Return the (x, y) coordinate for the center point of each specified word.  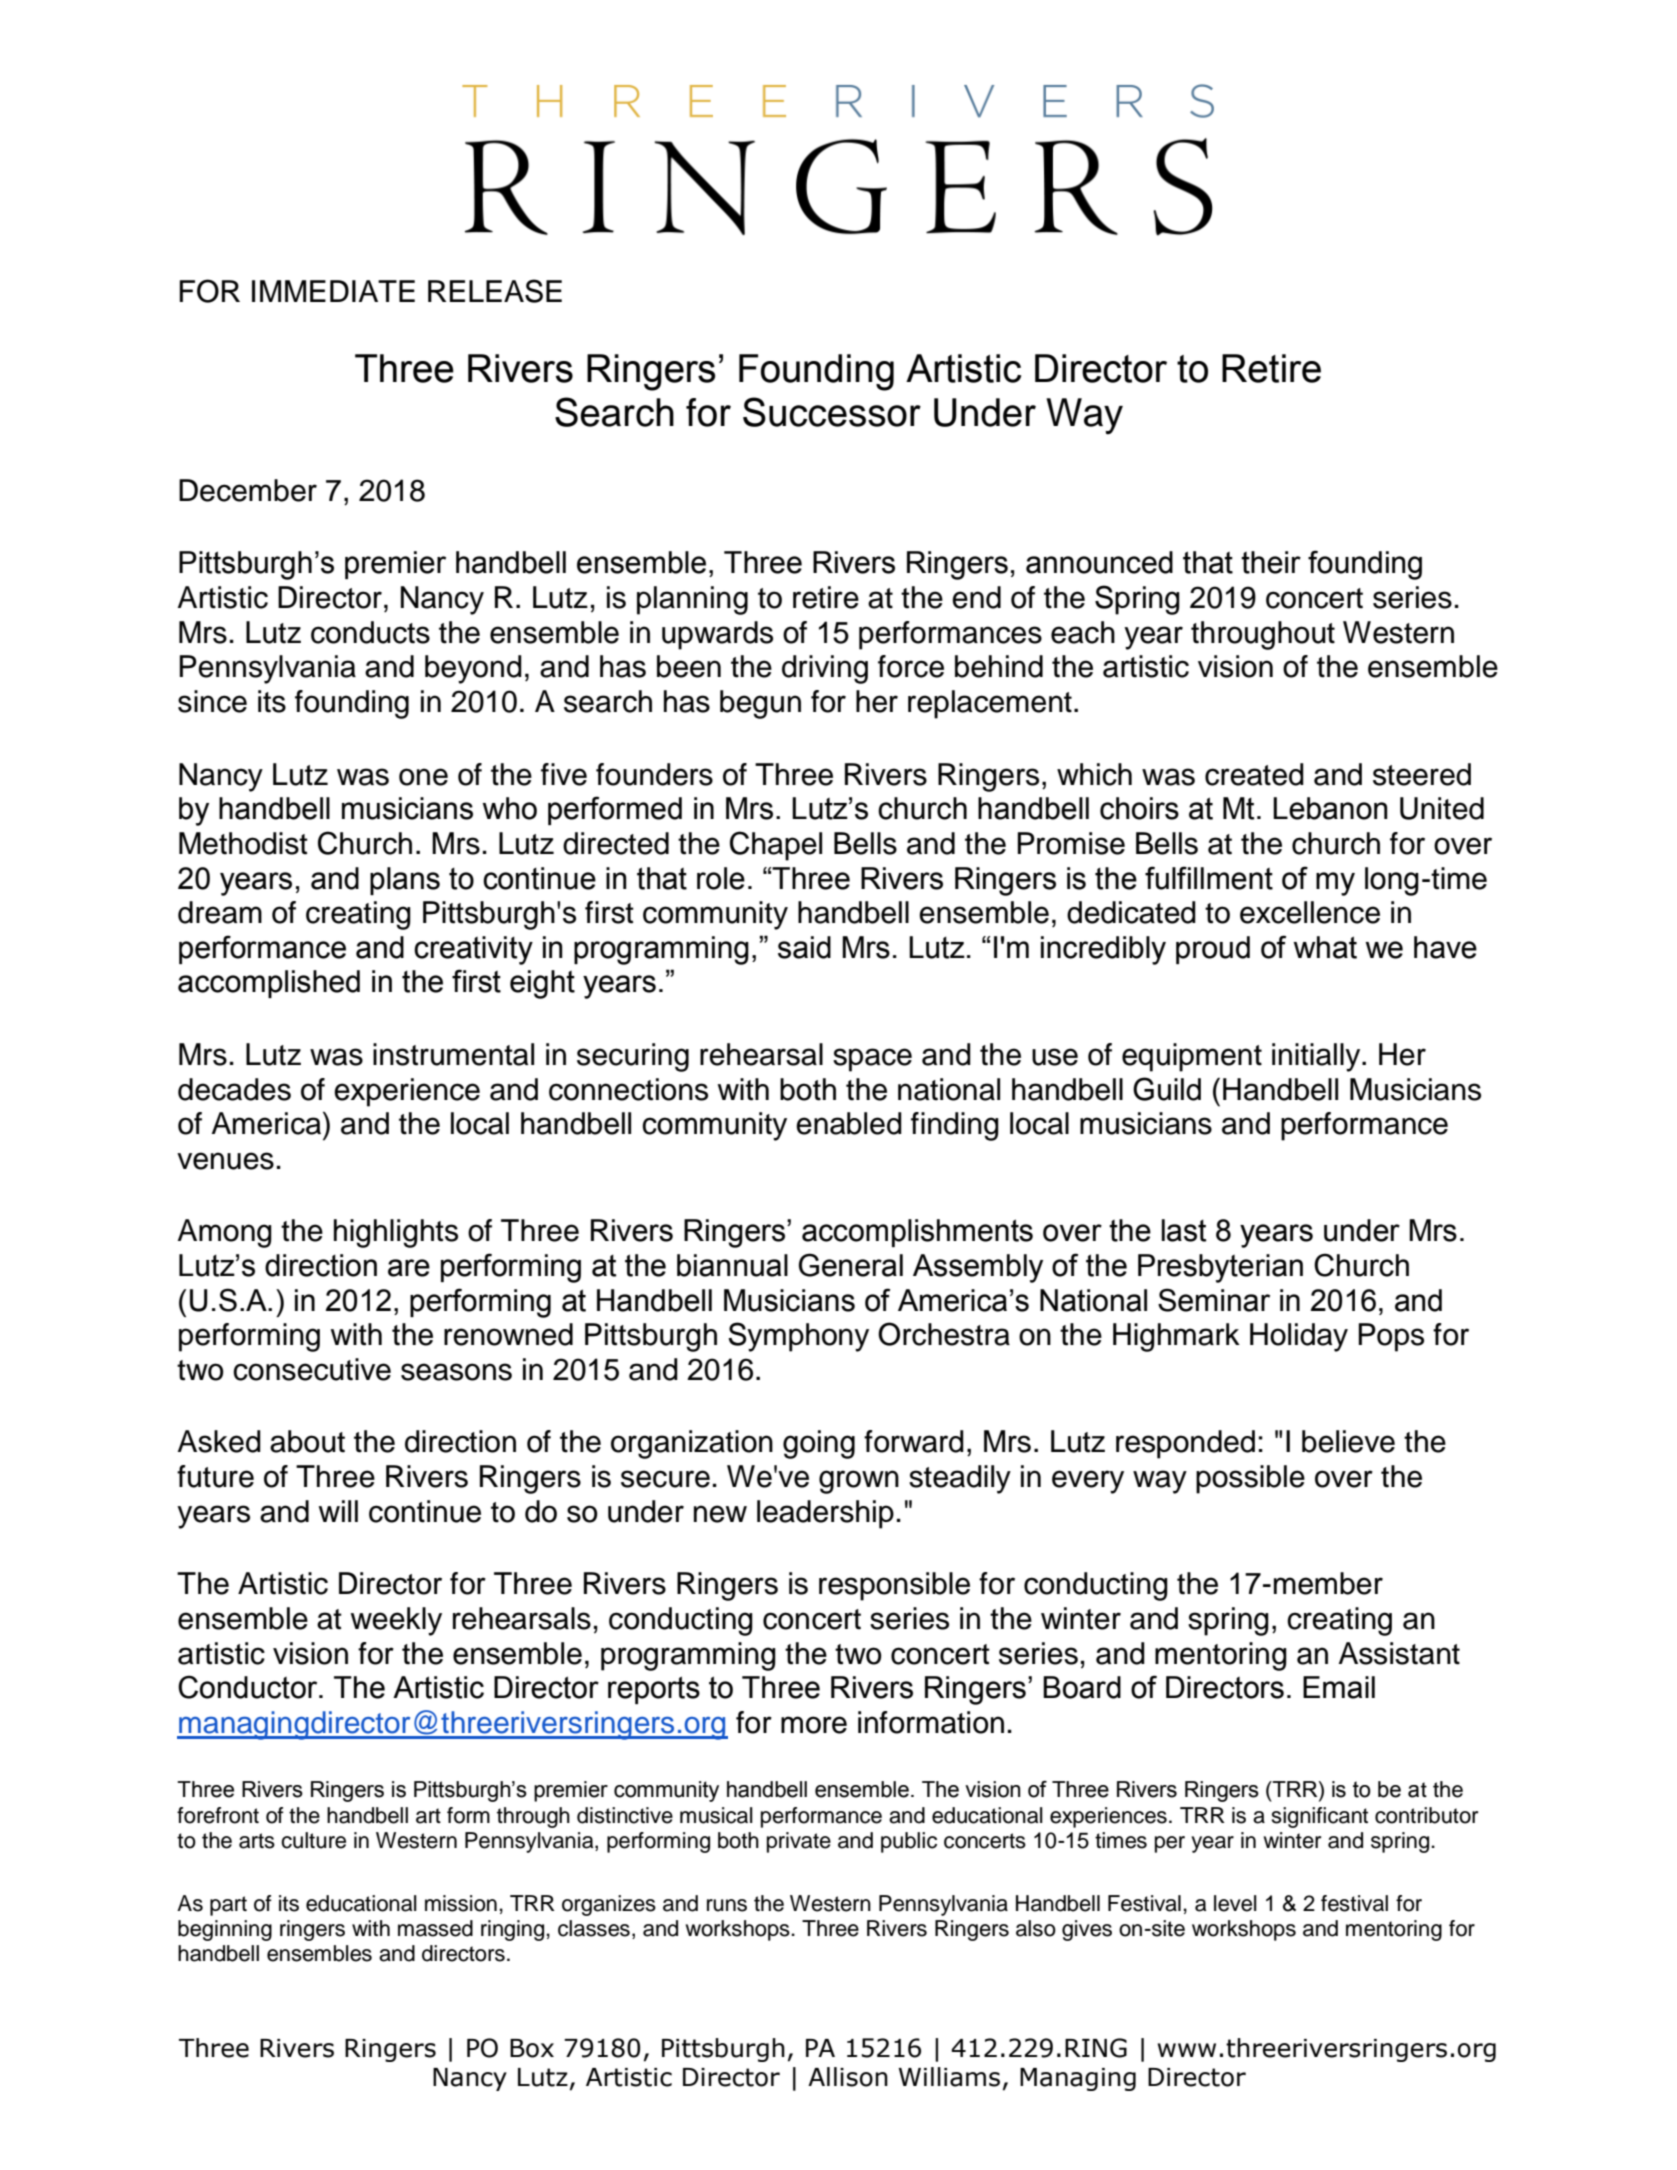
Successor (832, 412)
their (1271, 562)
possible (1250, 1479)
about (307, 1441)
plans (405, 881)
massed (435, 1928)
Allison (848, 2077)
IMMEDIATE (333, 291)
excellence (1310, 912)
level (1235, 1903)
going (819, 1444)
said (804, 947)
